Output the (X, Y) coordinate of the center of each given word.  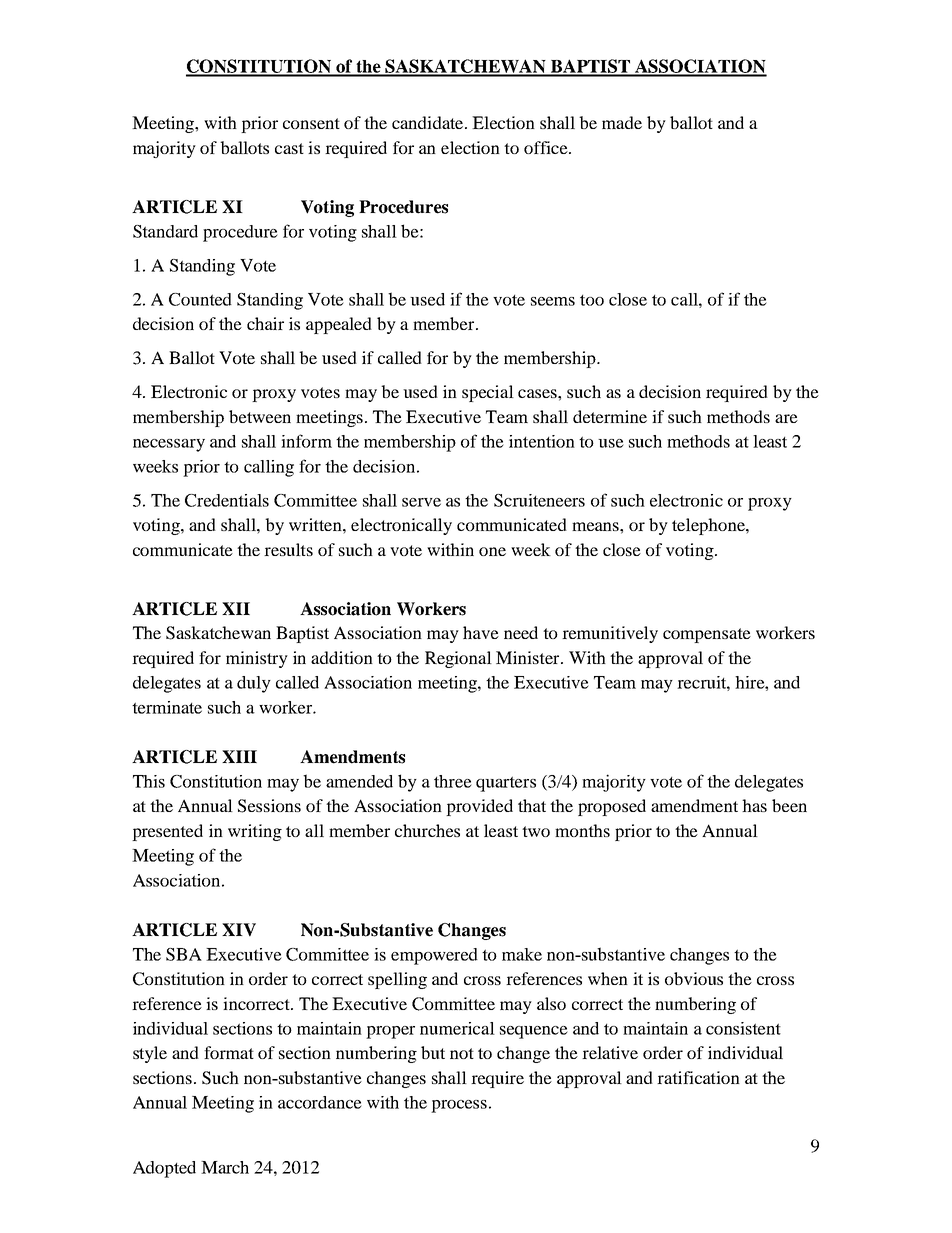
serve (421, 502)
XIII (239, 756)
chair (265, 323)
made (622, 122)
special (488, 393)
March (225, 1167)
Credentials (227, 500)
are (786, 418)
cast (289, 148)
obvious (694, 978)
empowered (434, 956)
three (453, 781)
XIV (239, 930)
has (754, 805)
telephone (709, 526)
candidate (429, 122)
